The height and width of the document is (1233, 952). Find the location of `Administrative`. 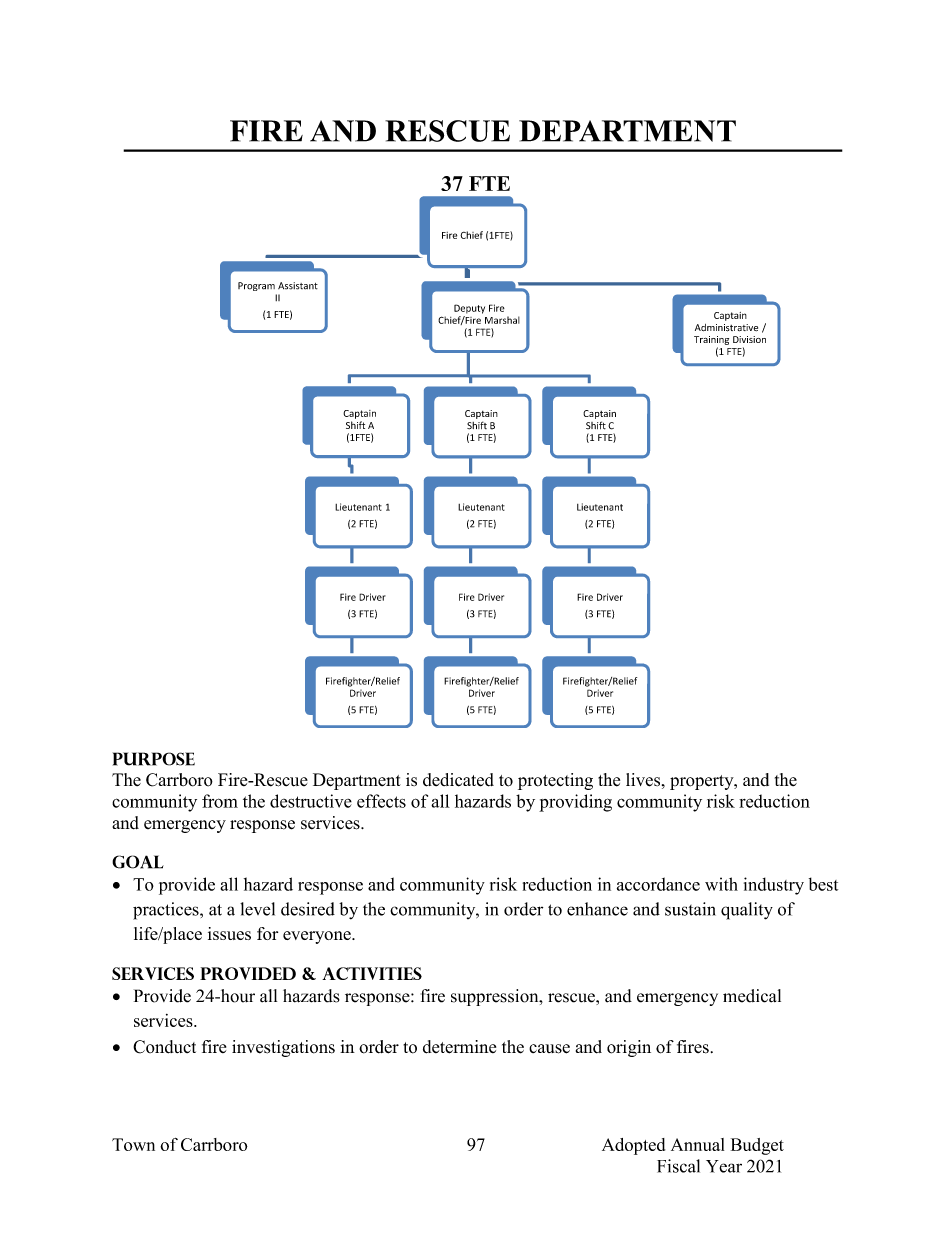

Administrative is located at coordinates (726, 328).
